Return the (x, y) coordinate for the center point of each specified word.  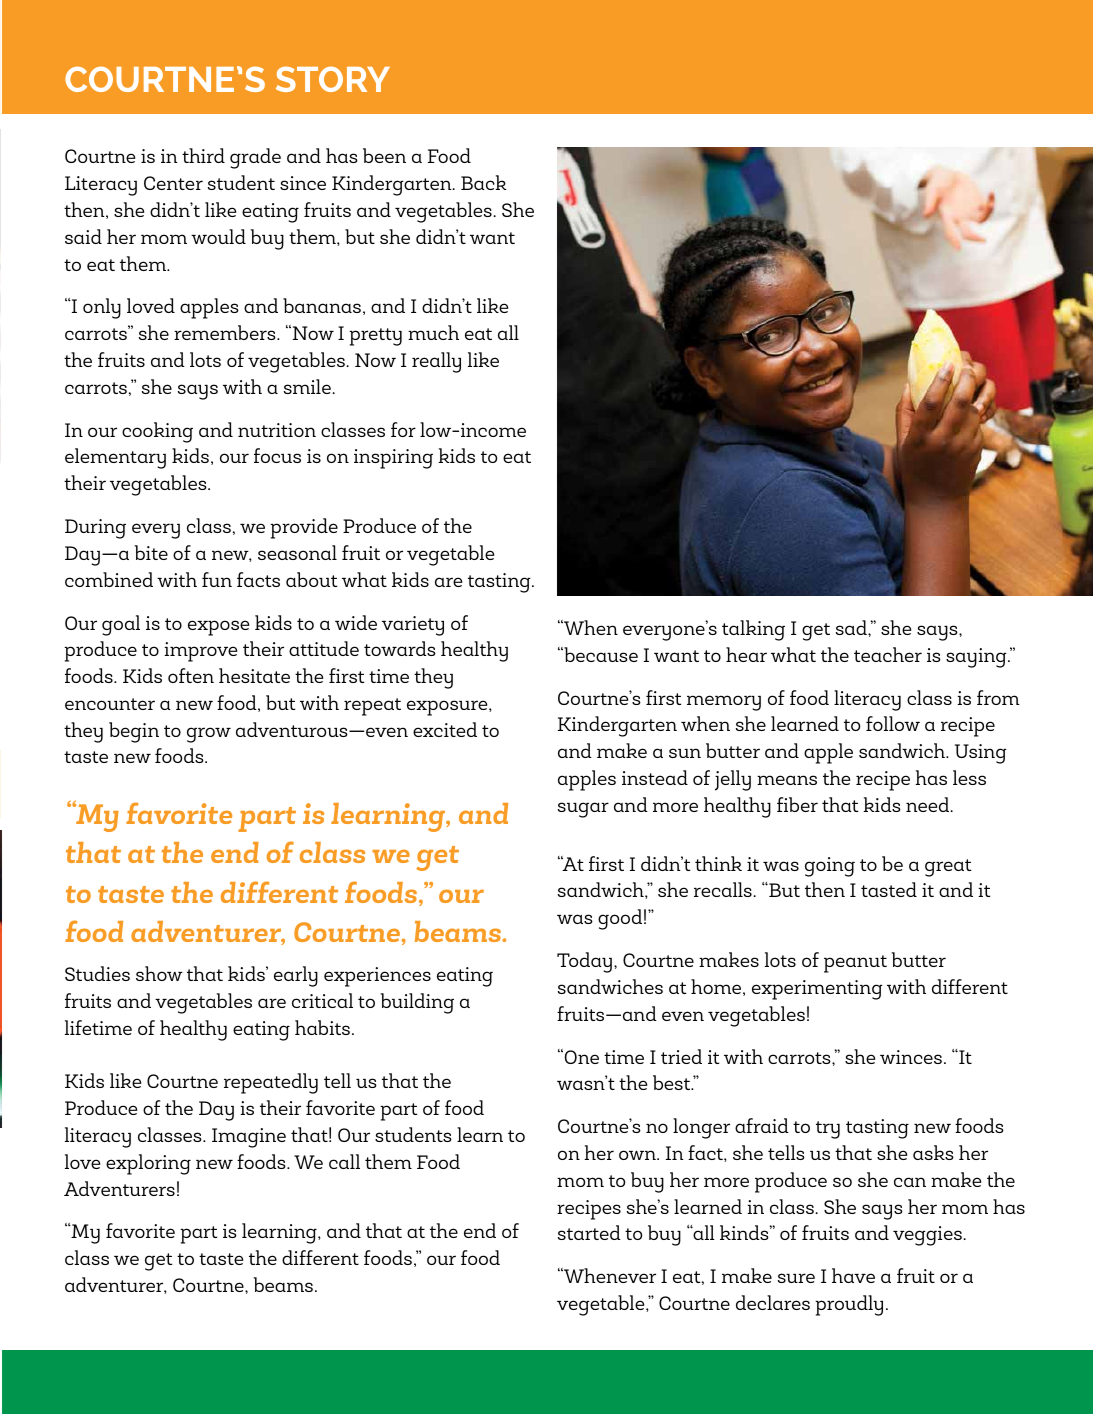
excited (445, 729)
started (589, 1232)
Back (484, 182)
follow (893, 723)
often (191, 675)
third (203, 155)
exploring (148, 1164)
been (384, 155)
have (853, 1275)
